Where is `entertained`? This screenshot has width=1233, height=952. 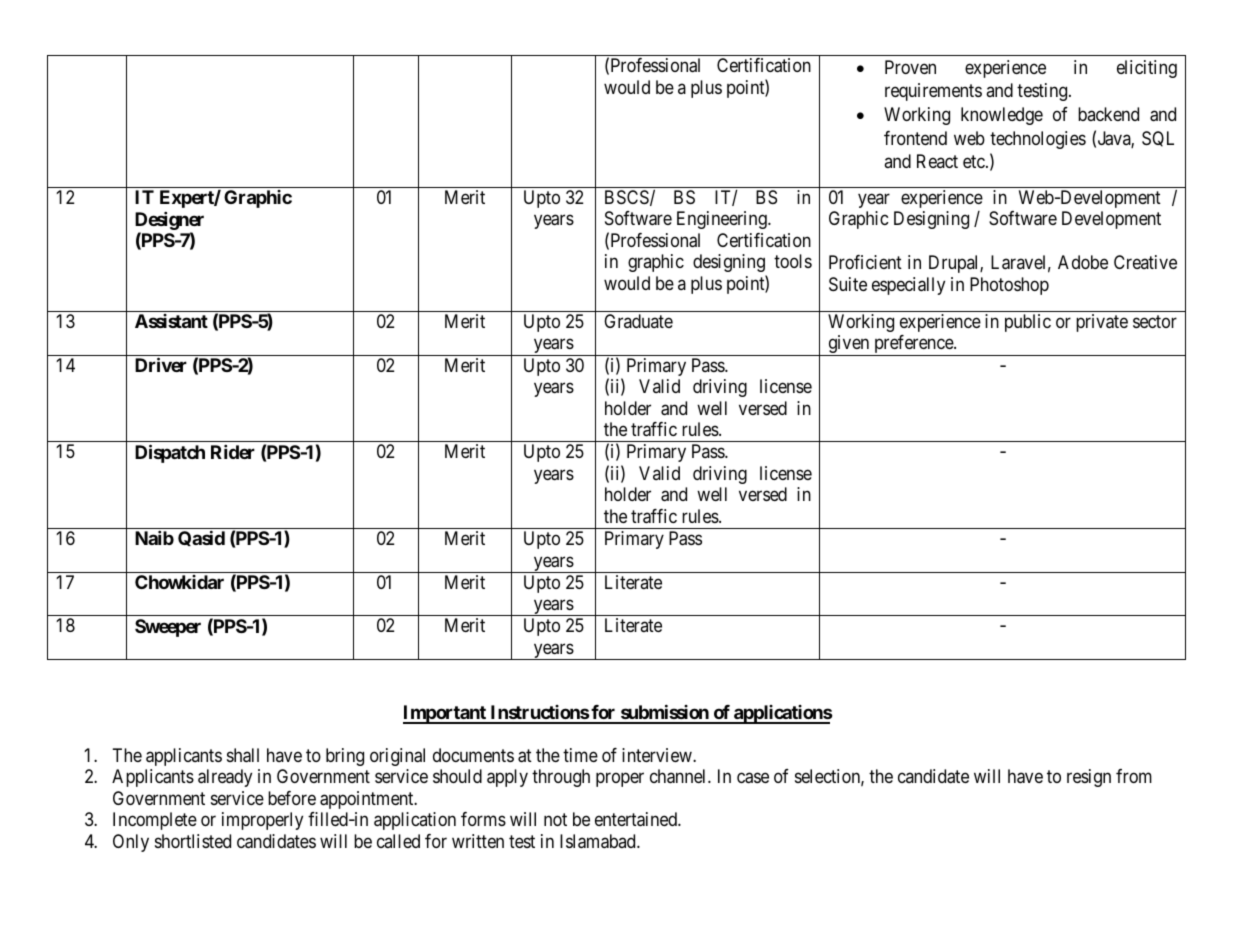
entertained is located at coordinates (637, 819).
